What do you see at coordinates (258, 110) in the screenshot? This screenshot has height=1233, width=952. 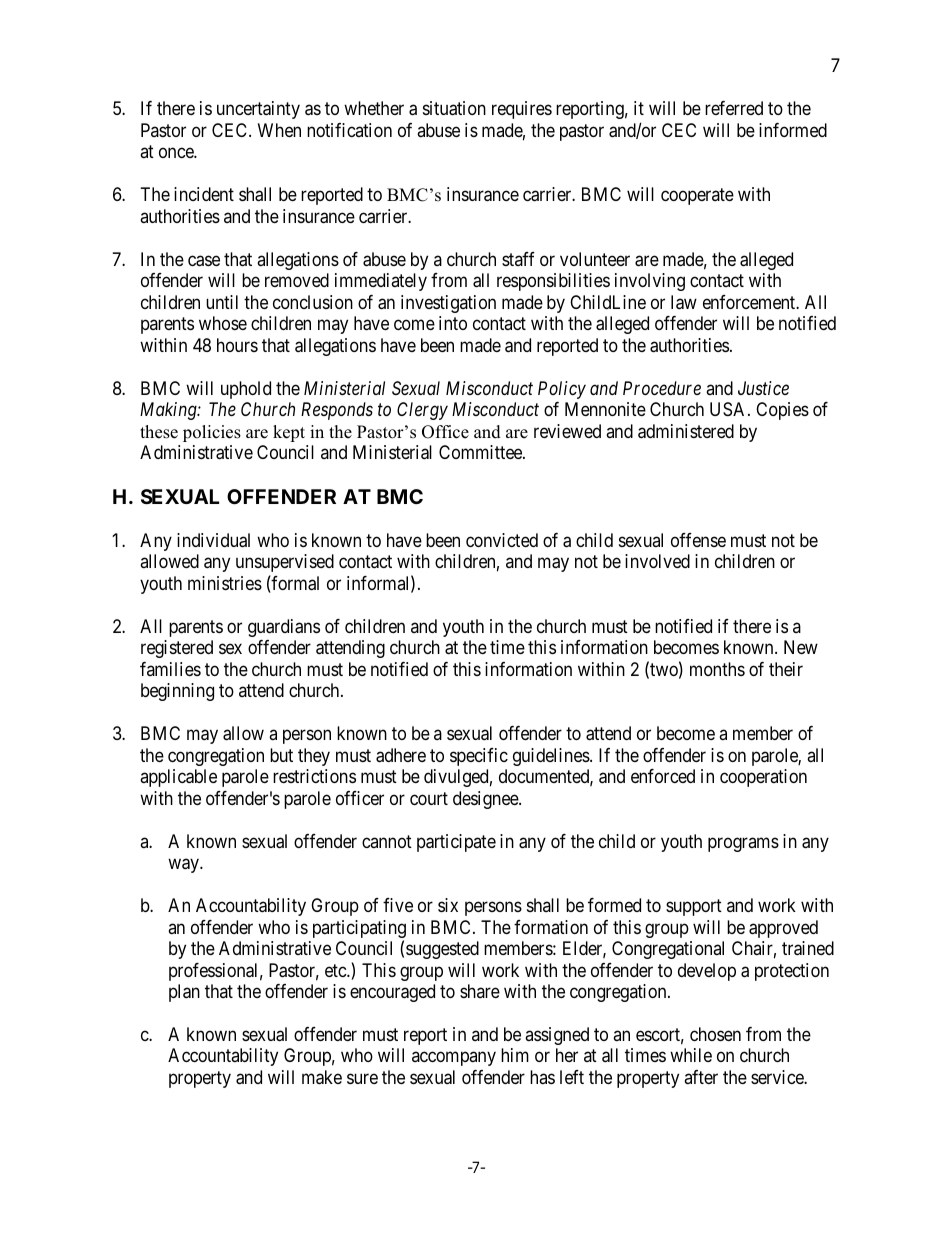 I see `uncertainty` at bounding box center [258, 110].
